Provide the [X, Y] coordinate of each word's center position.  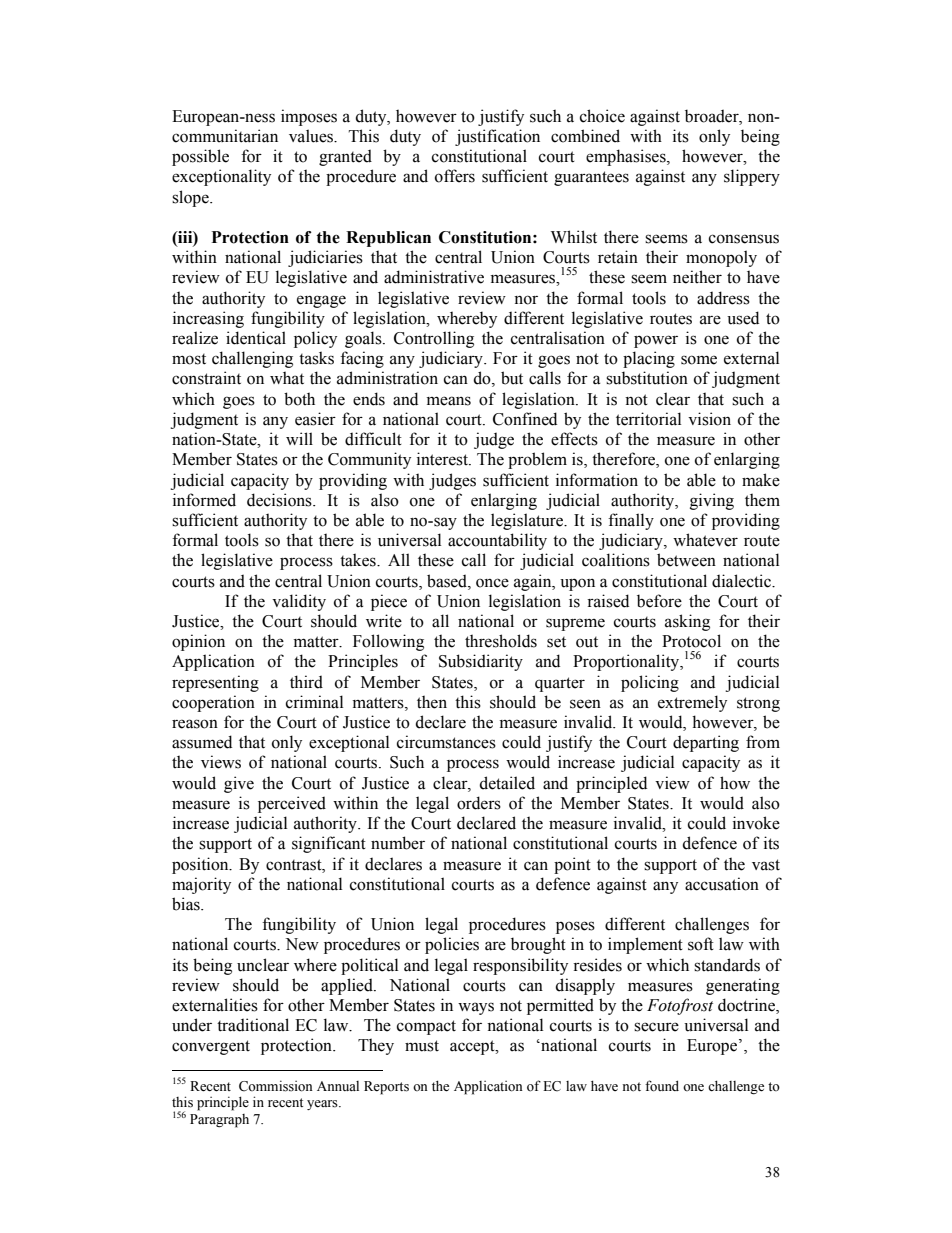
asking [687, 622]
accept [473, 1047]
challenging [252, 359]
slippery [752, 177]
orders [479, 803]
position [201, 865]
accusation [722, 884]
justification [497, 137]
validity [299, 602]
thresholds [501, 641]
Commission [276, 1086]
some [699, 360]
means [449, 401]
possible [200, 157]
